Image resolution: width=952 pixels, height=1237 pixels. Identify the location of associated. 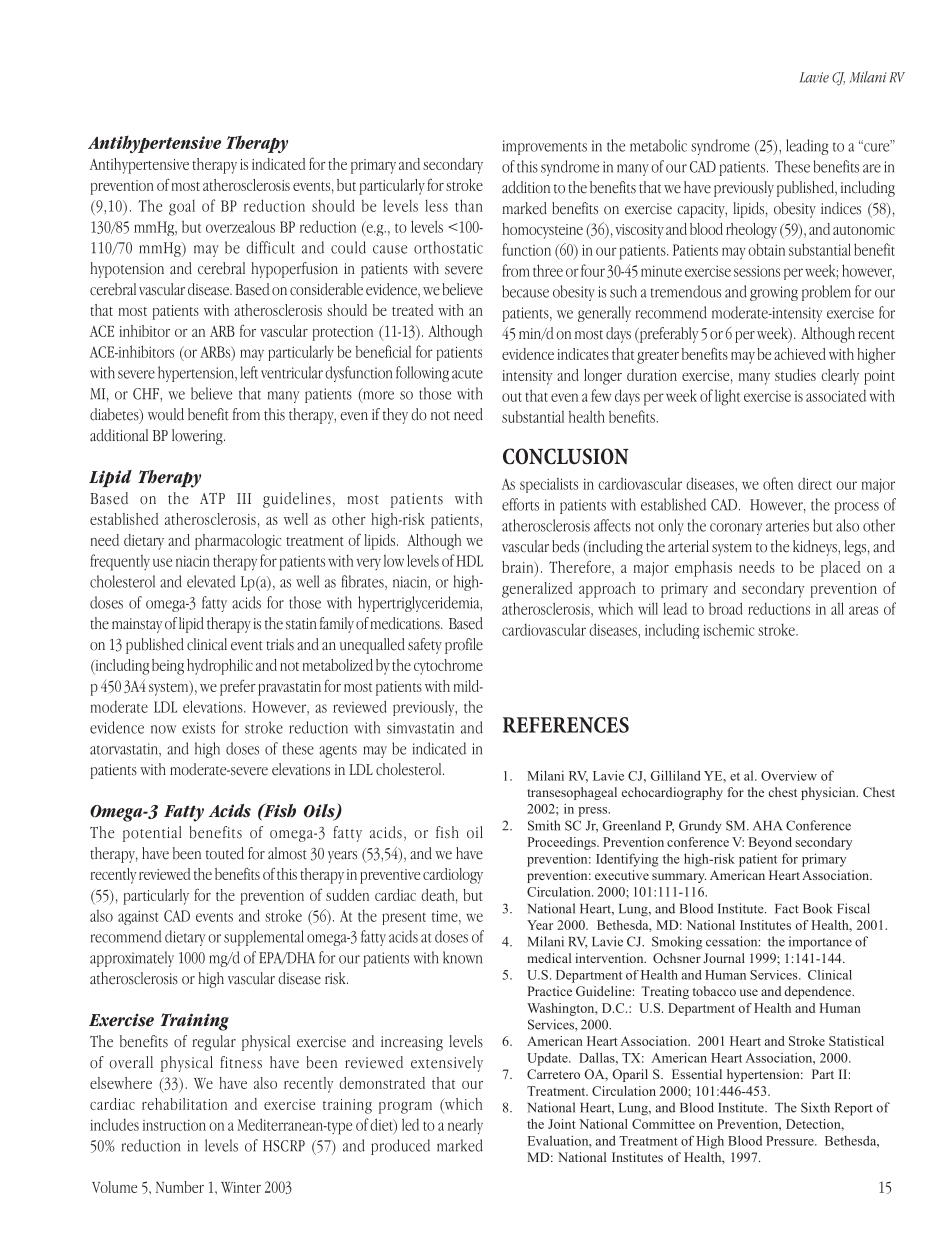
(836, 396).
